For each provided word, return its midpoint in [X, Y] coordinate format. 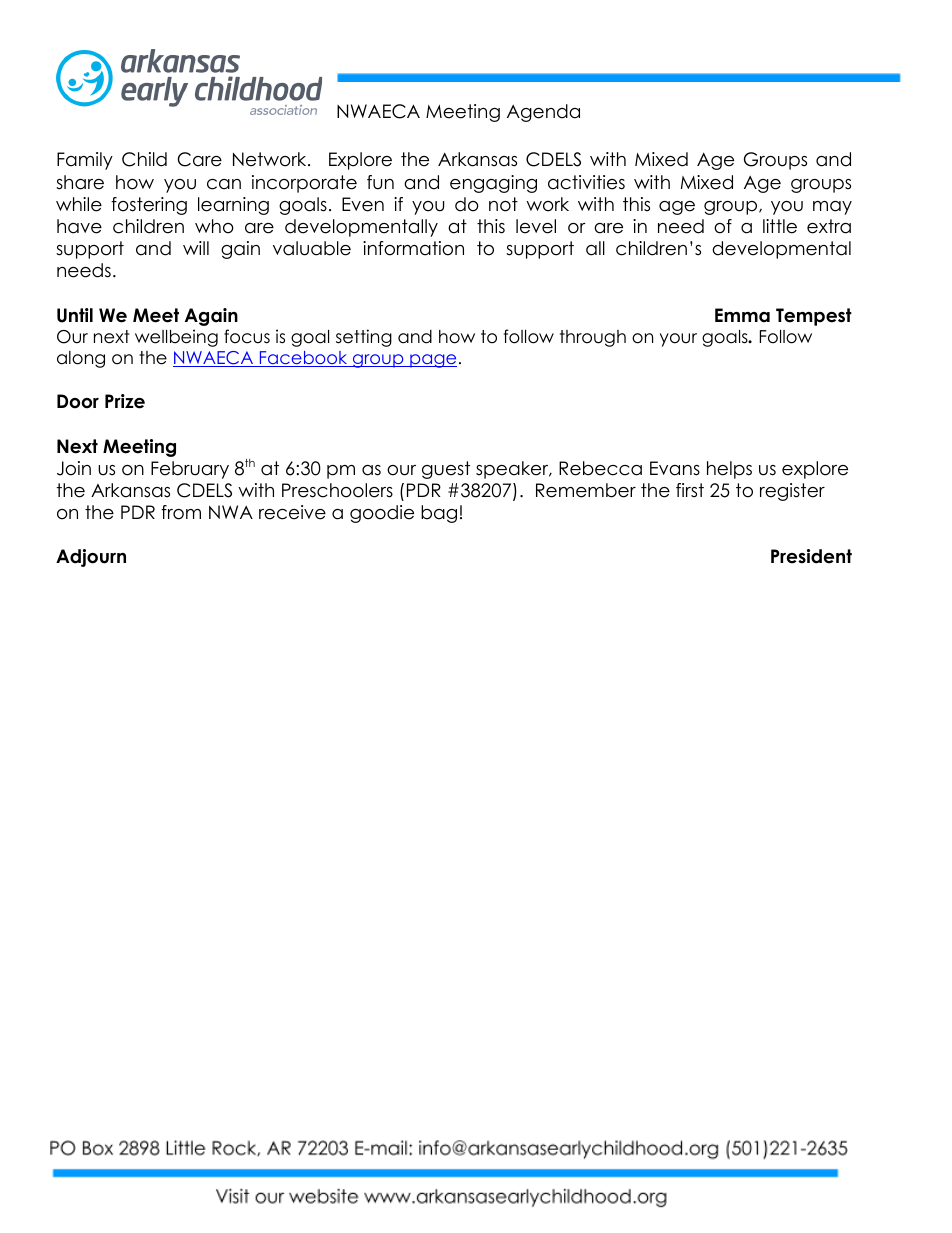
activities [586, 182]
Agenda [543, 113]
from [181, 512]
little [780, 226]
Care [199, 159]
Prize [125, 401]
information [413, 248]
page [432, 361]
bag [439, 514]
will [196, 248]
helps [729, 470]
